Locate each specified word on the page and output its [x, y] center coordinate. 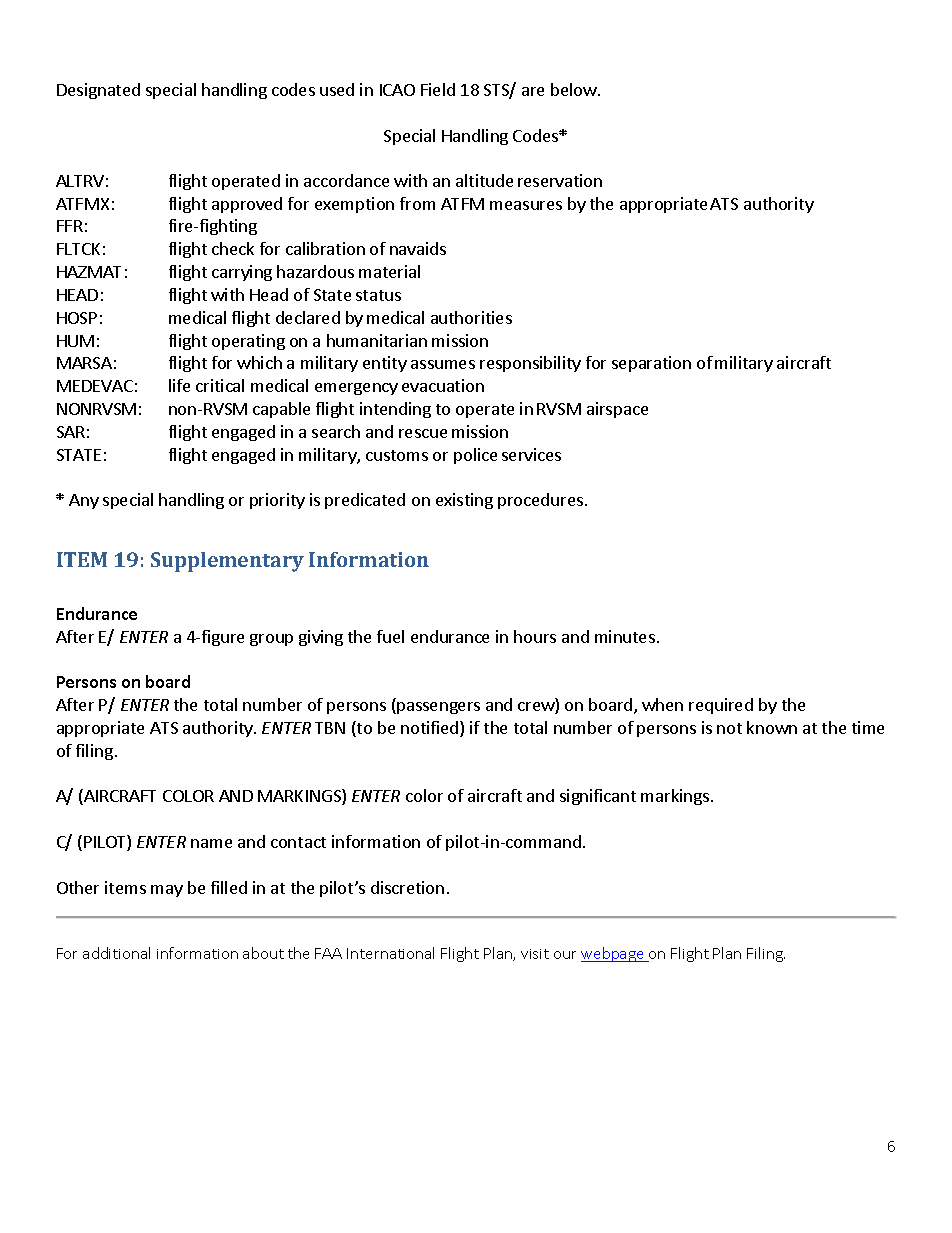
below [575, 89]
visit [535, 954]
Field [438, 89]
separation [651, 364]
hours [535, 636]
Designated [98, 91]
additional [116, 953]
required [721, 706]
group [271, 640]
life [179, 385]
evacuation [443, 385]
